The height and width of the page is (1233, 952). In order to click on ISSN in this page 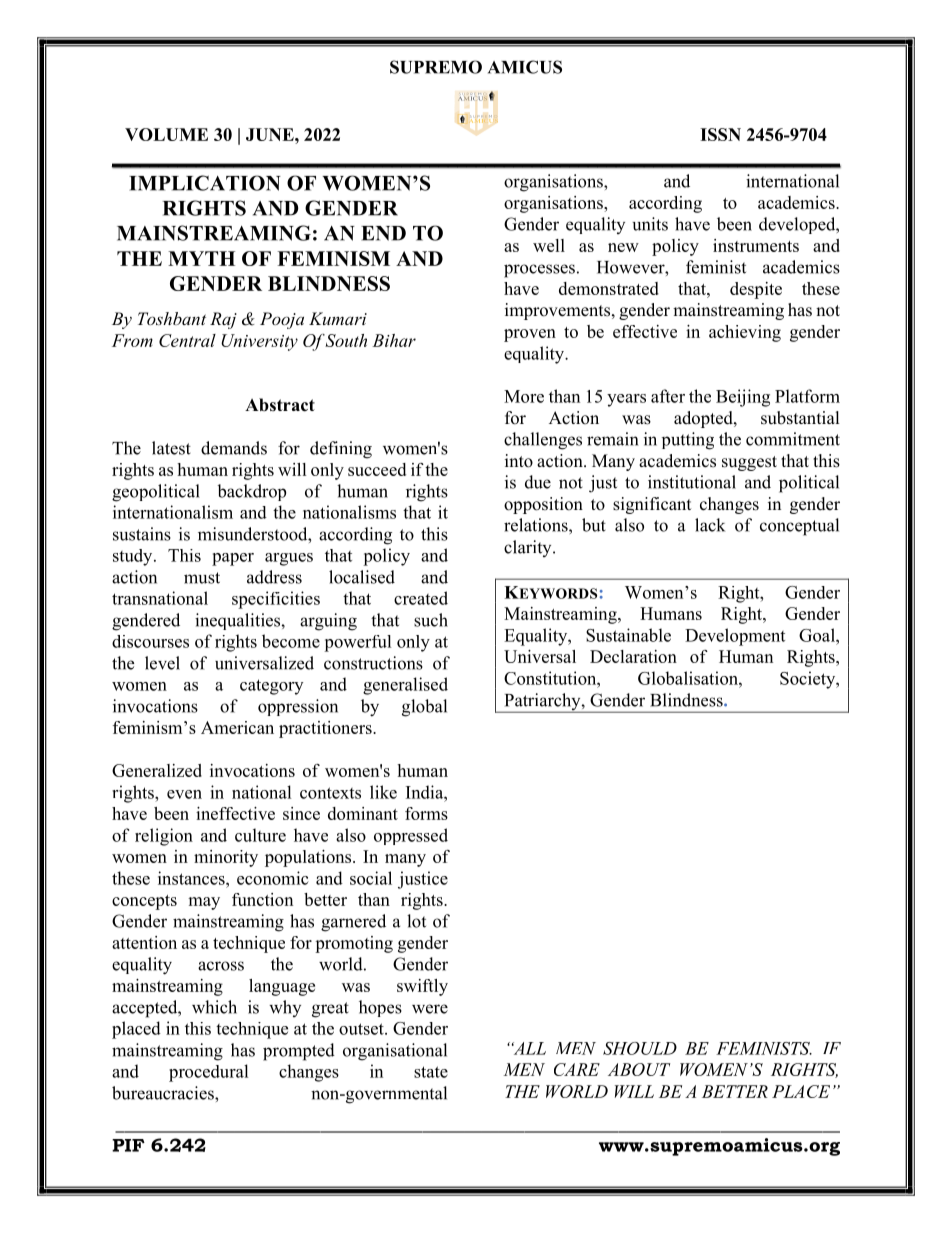, I will do `click(720, 134)`.
